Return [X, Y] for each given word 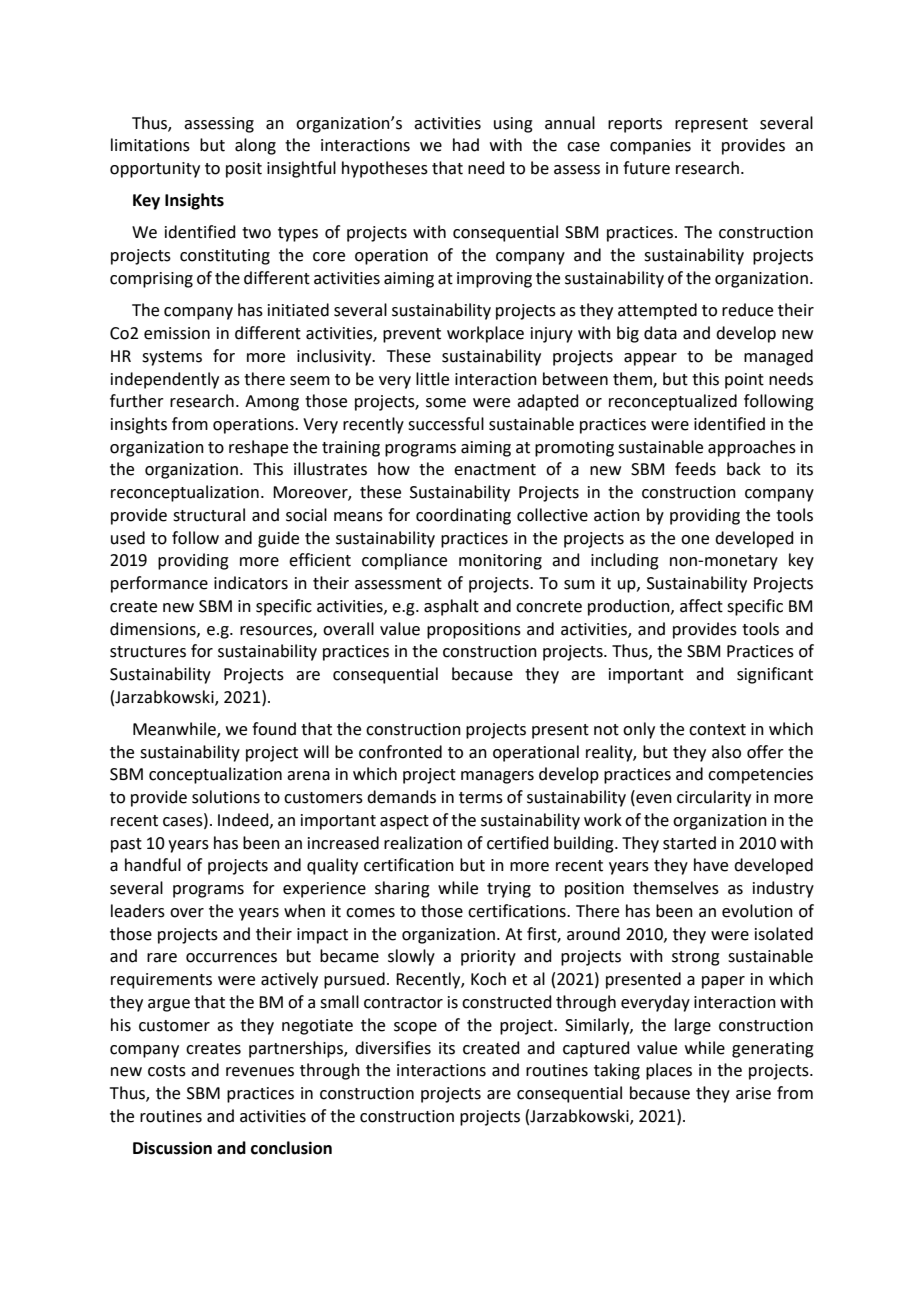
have [711, 865]
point [744, 381]
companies [650, 147]
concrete [549, 607]
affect [701, 606]
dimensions [154, 629]
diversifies [393, 1048]
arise [753, 1093]
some [446, 403]
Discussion [172, 1148]
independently [165, 380]
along [255, 146]
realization [423, 843]
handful [153, 865]
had [466, 145]
